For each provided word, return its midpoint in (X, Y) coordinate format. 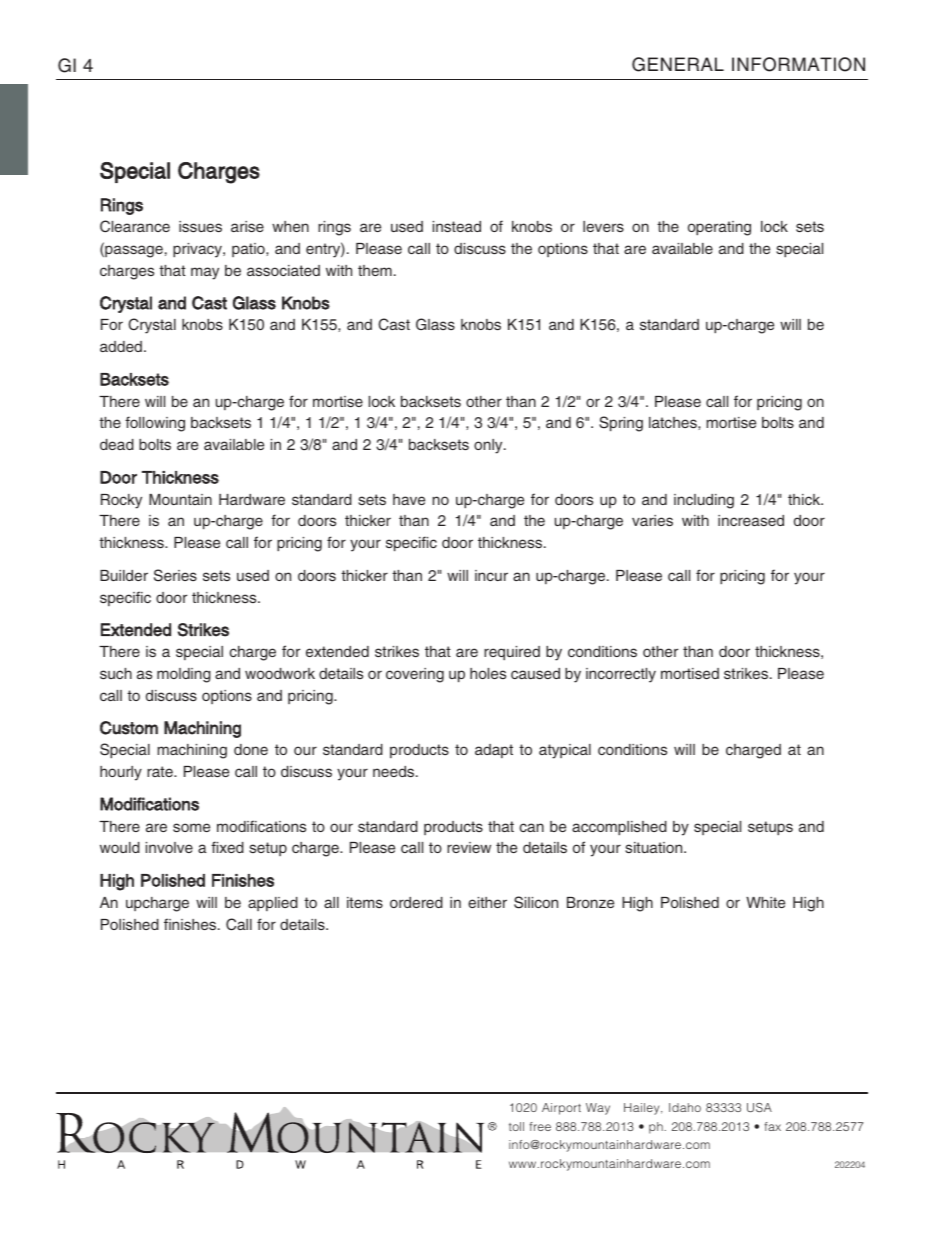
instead (457, 226)
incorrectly (621, 675)
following (155, 424)
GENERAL (678, 64)
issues (200, 226)
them (375, 270)
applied (273, 904)
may (205, 273)
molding (184, 675)
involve (169, 847)
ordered (416, 902)
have (409, 499)
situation (655, 847)
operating (719, 228)
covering (415, 675)
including (704, 501)
